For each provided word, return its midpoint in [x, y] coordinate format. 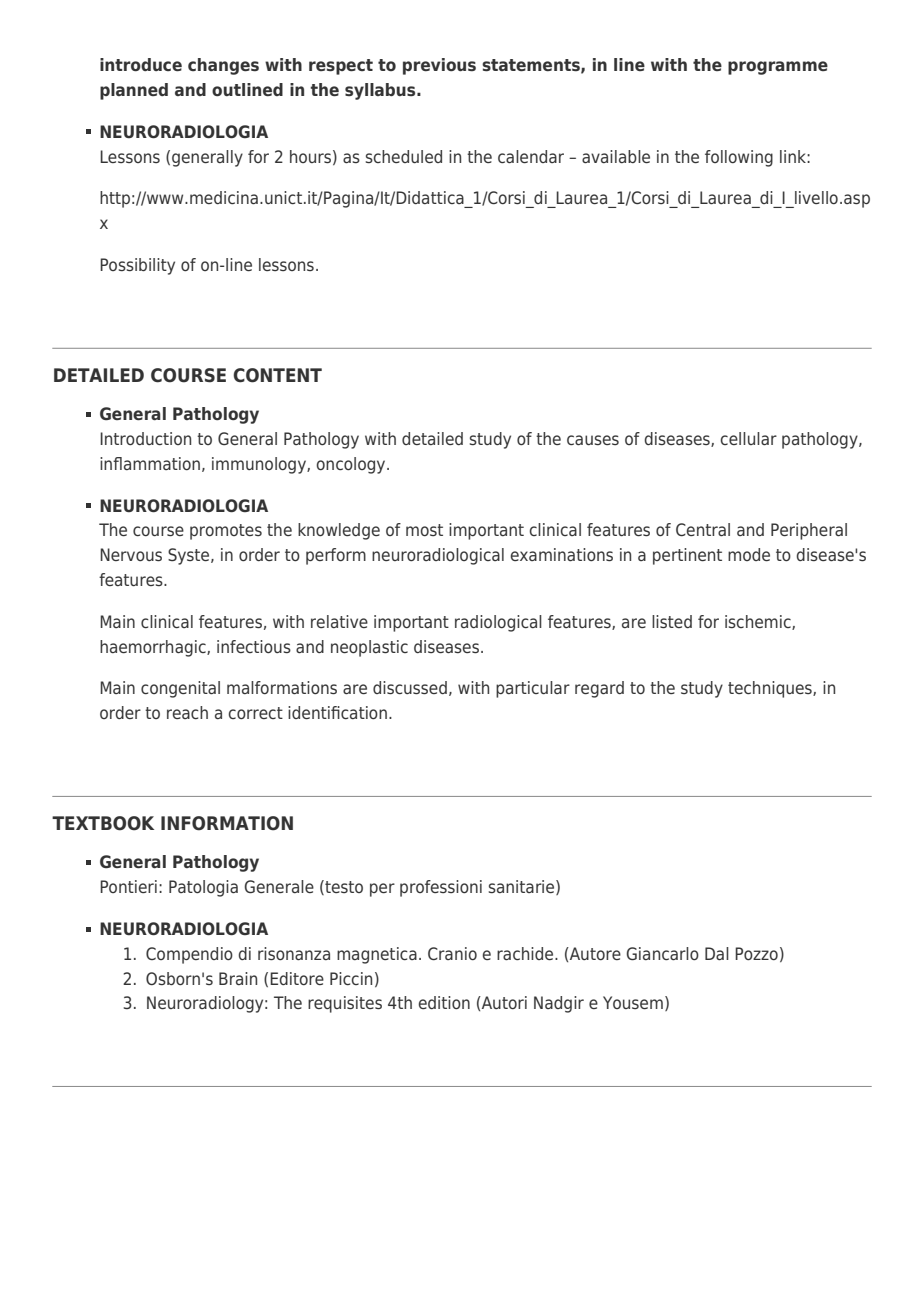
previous [439, 66]
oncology [352, 465]
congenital [180, 689]
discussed [410, 687]
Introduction [145, 438]
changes [223, 66]
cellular [748, 438]
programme [778, 68]
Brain [238, 978]
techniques [771, 689]
